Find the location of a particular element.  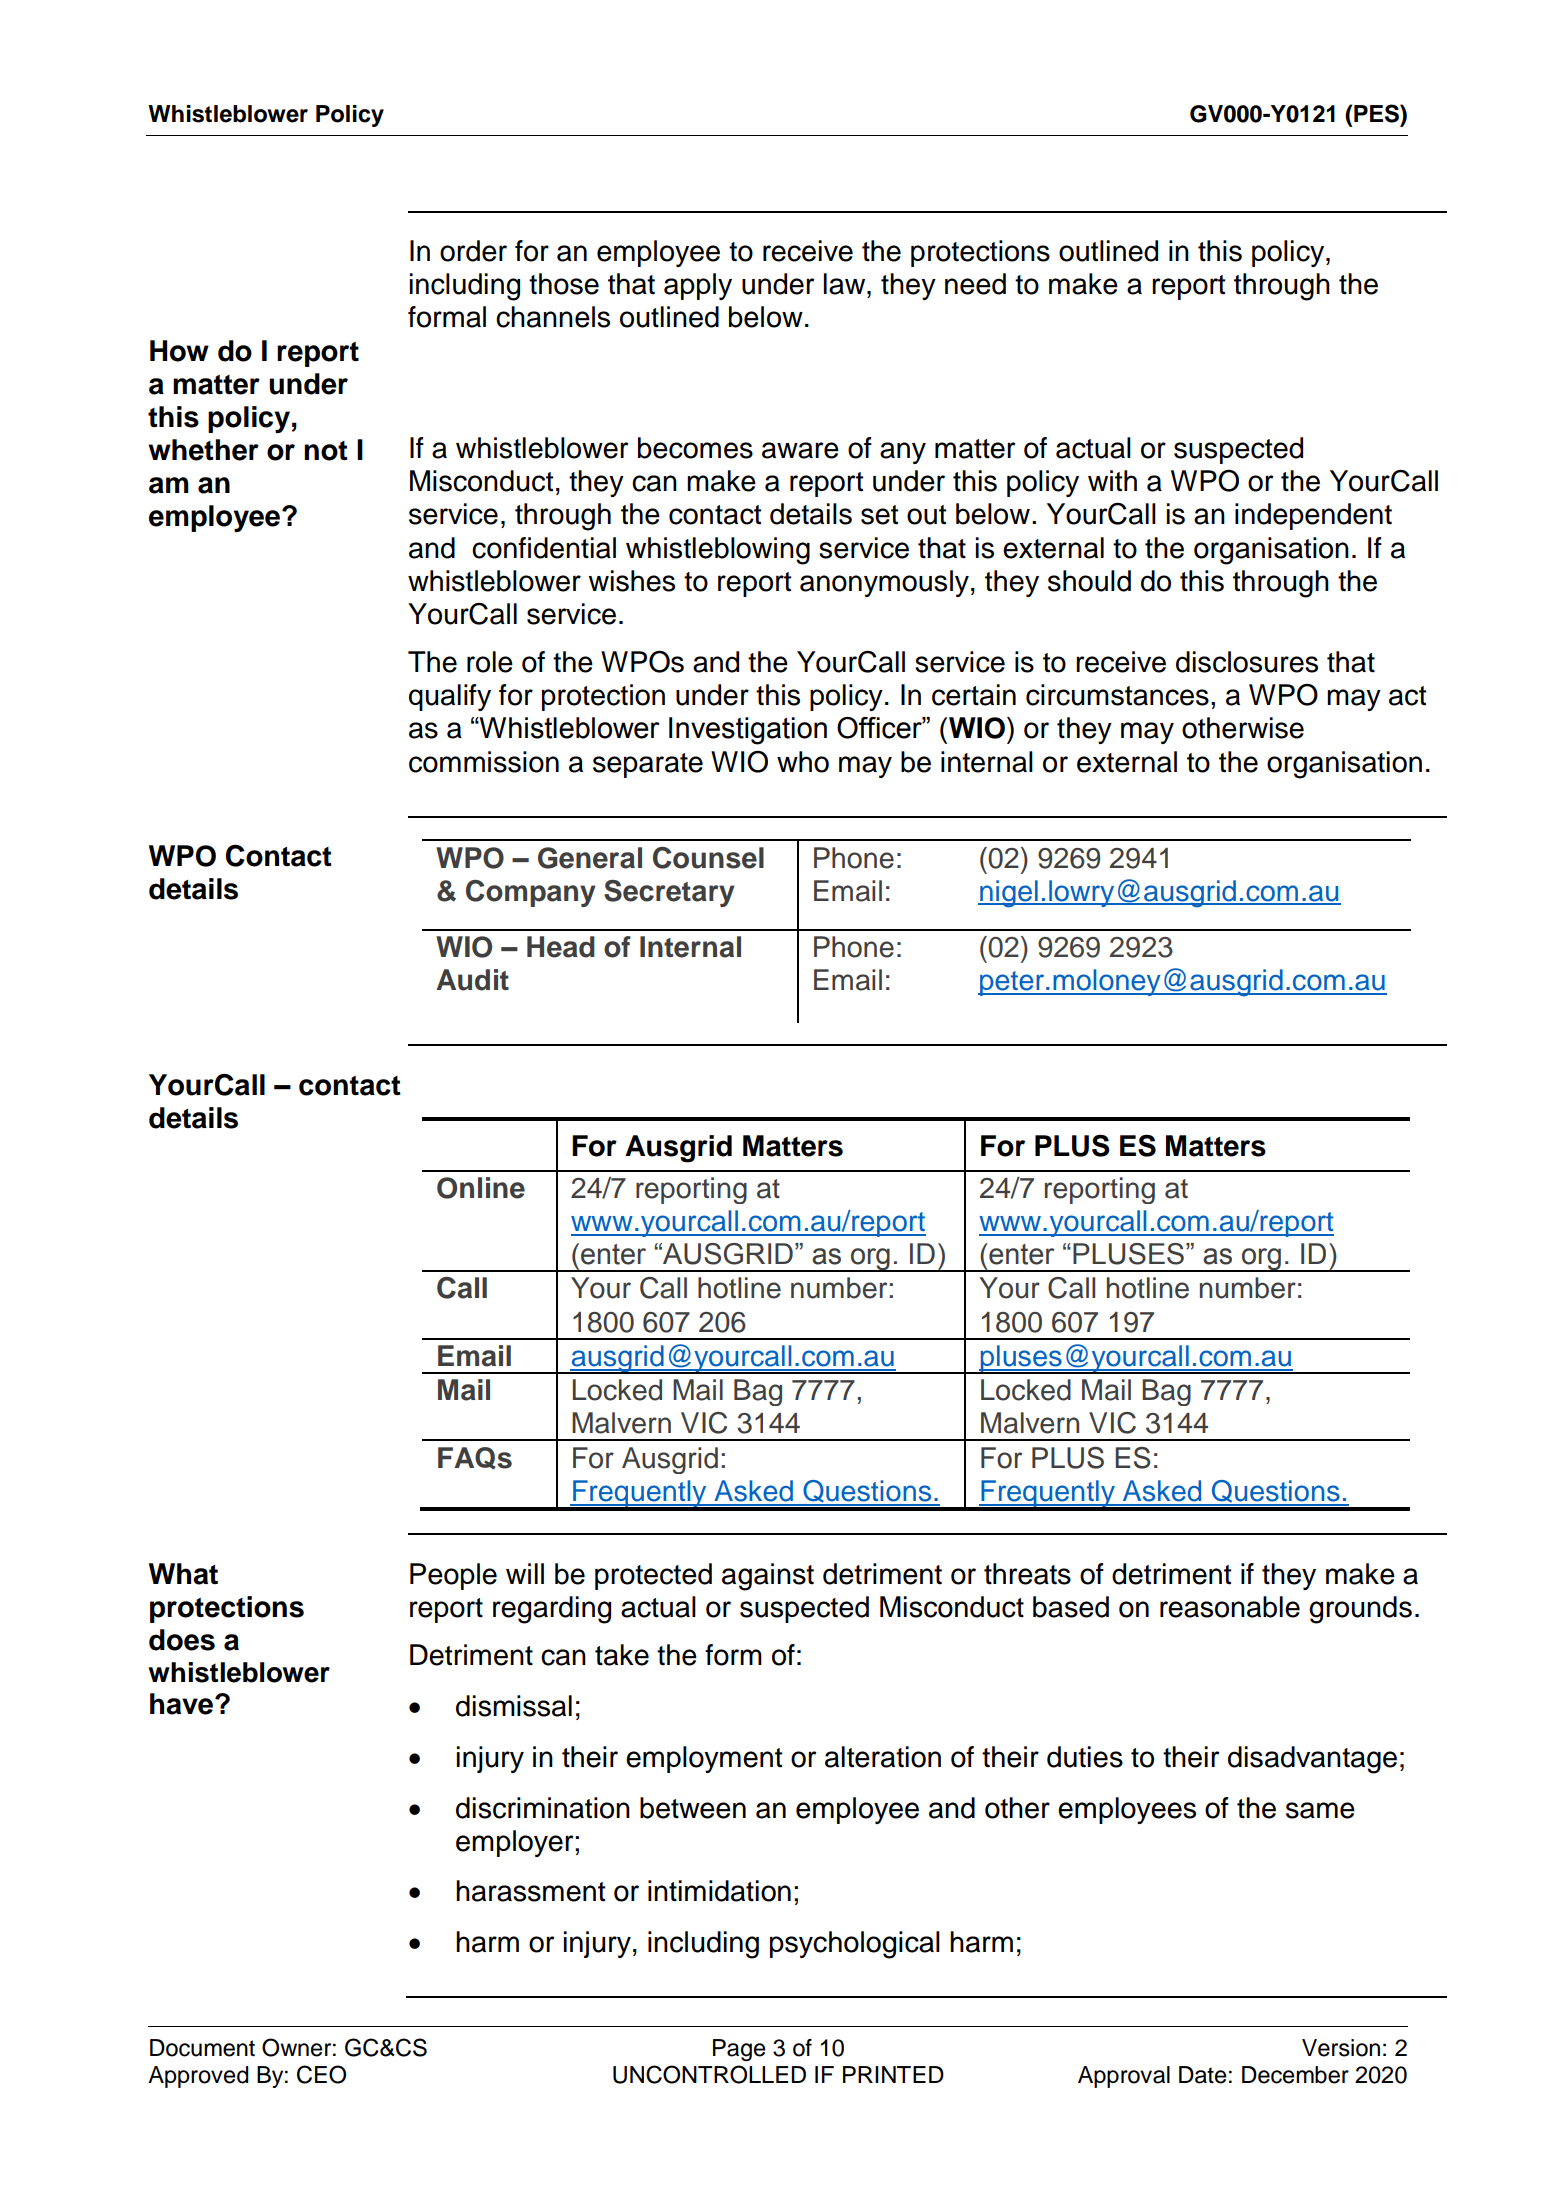

Page is located at coordinates (739, 2050).
